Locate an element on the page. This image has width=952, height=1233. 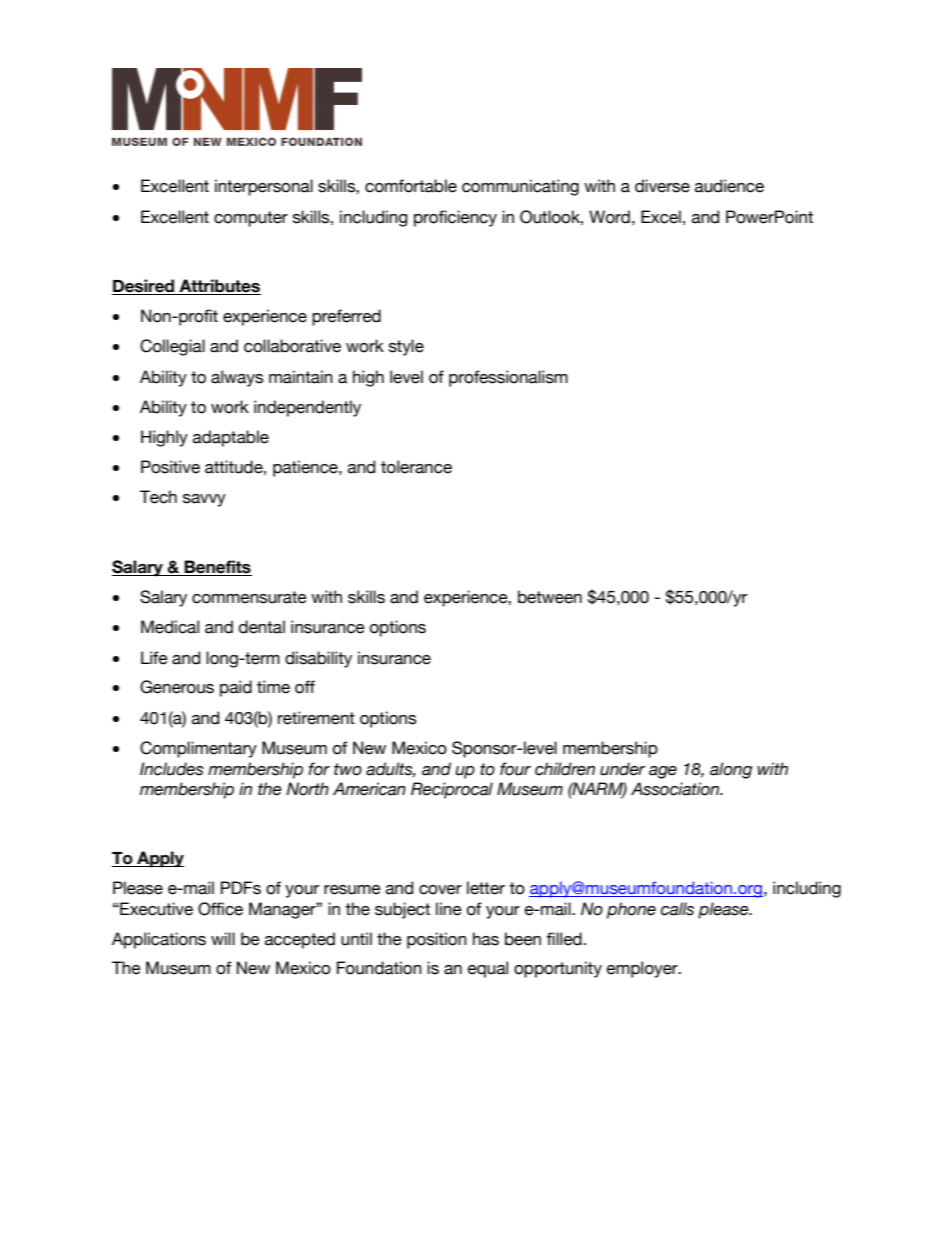
computer is located at coordinates (251, 219).
